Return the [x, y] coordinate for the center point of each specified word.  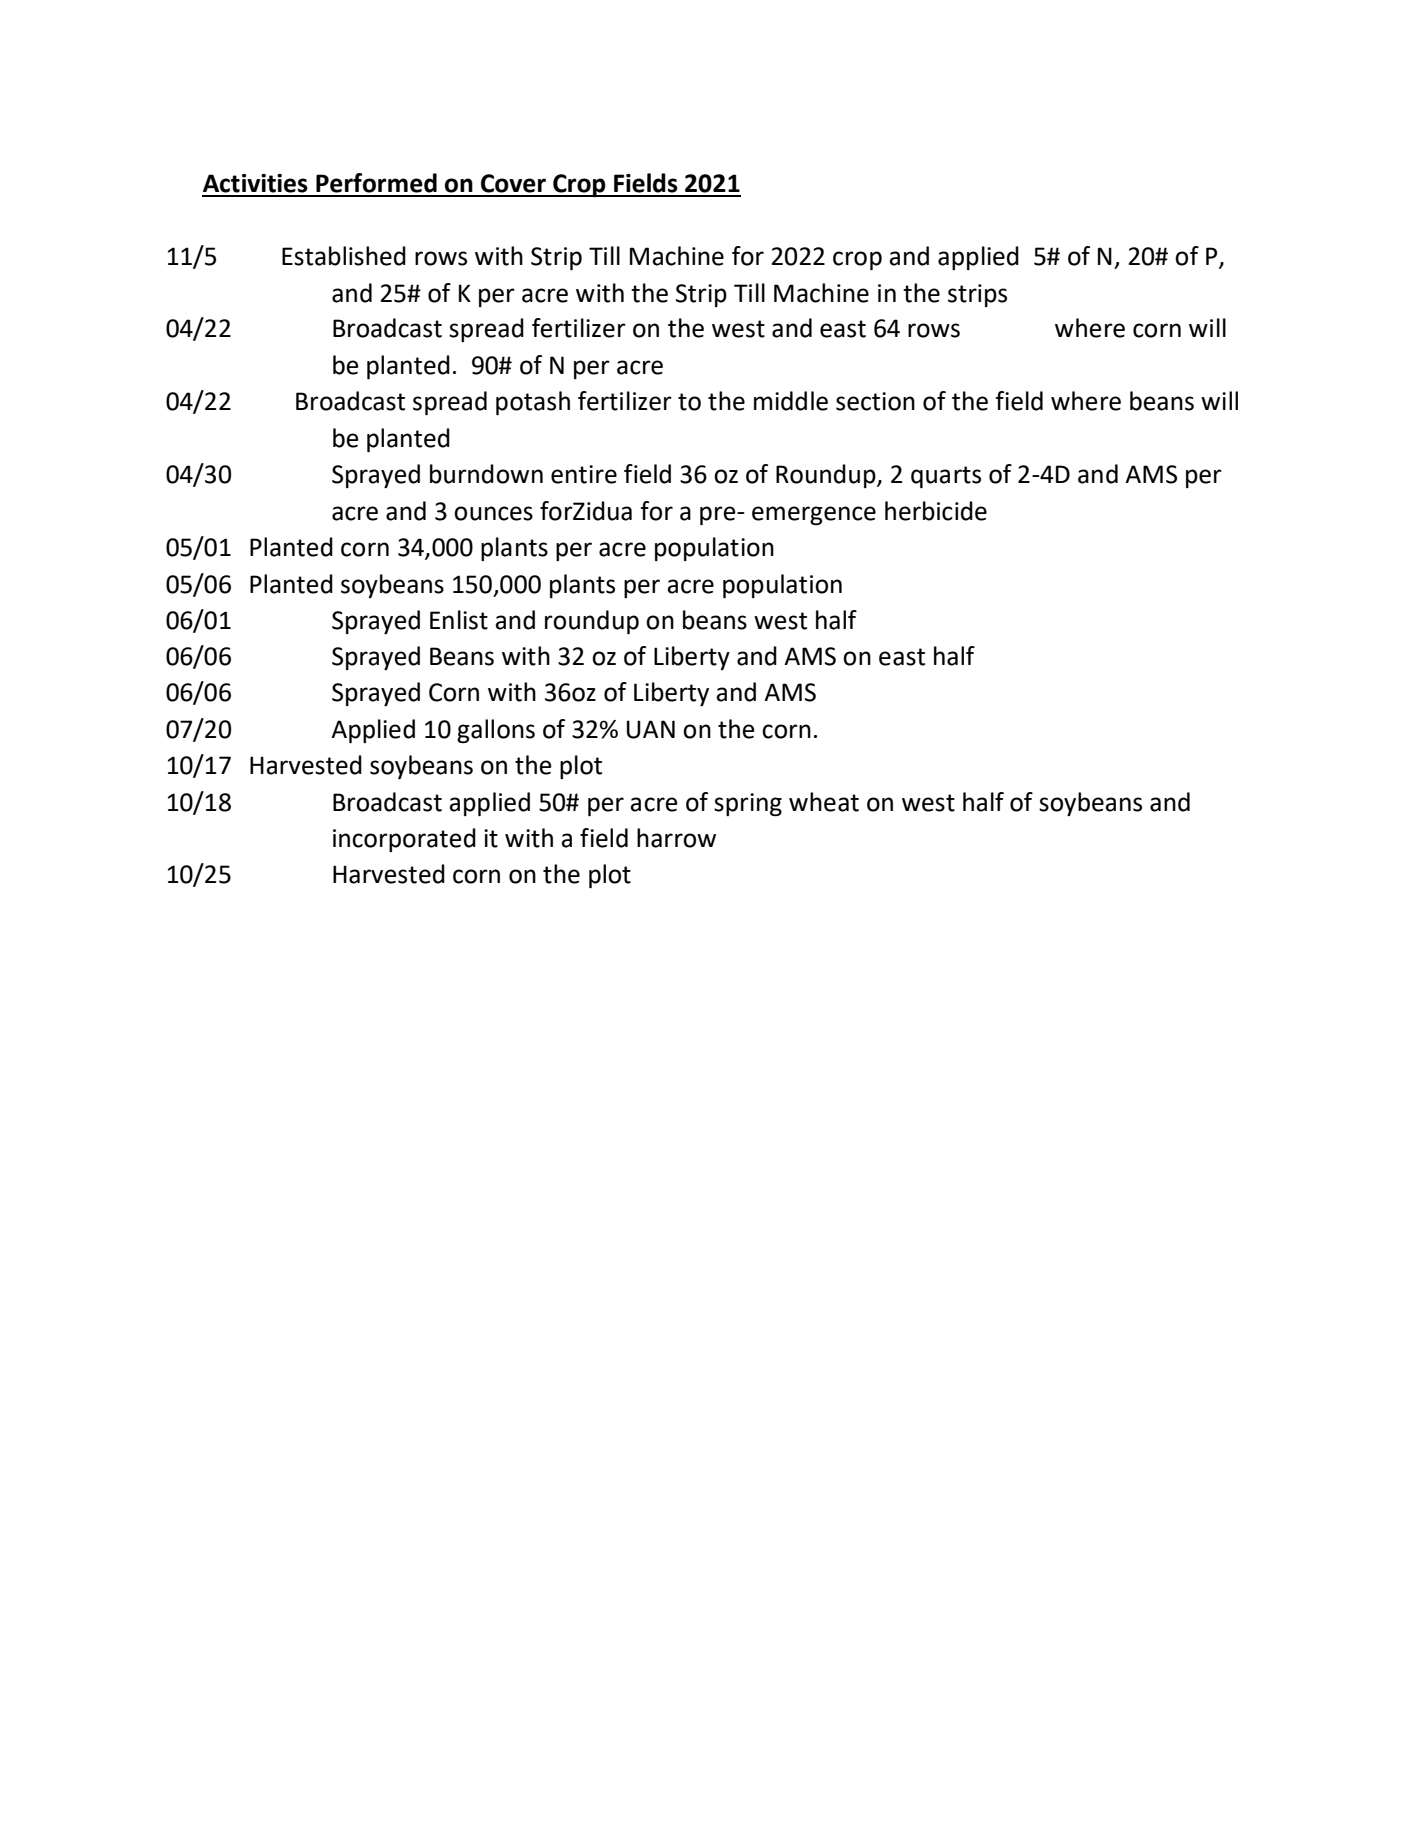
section [875, 401]
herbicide [936, 511]
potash [533, 403]
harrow [676, 838]
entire [584, 474]
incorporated [404, 840]
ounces [493, 513]
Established [344, 256]
